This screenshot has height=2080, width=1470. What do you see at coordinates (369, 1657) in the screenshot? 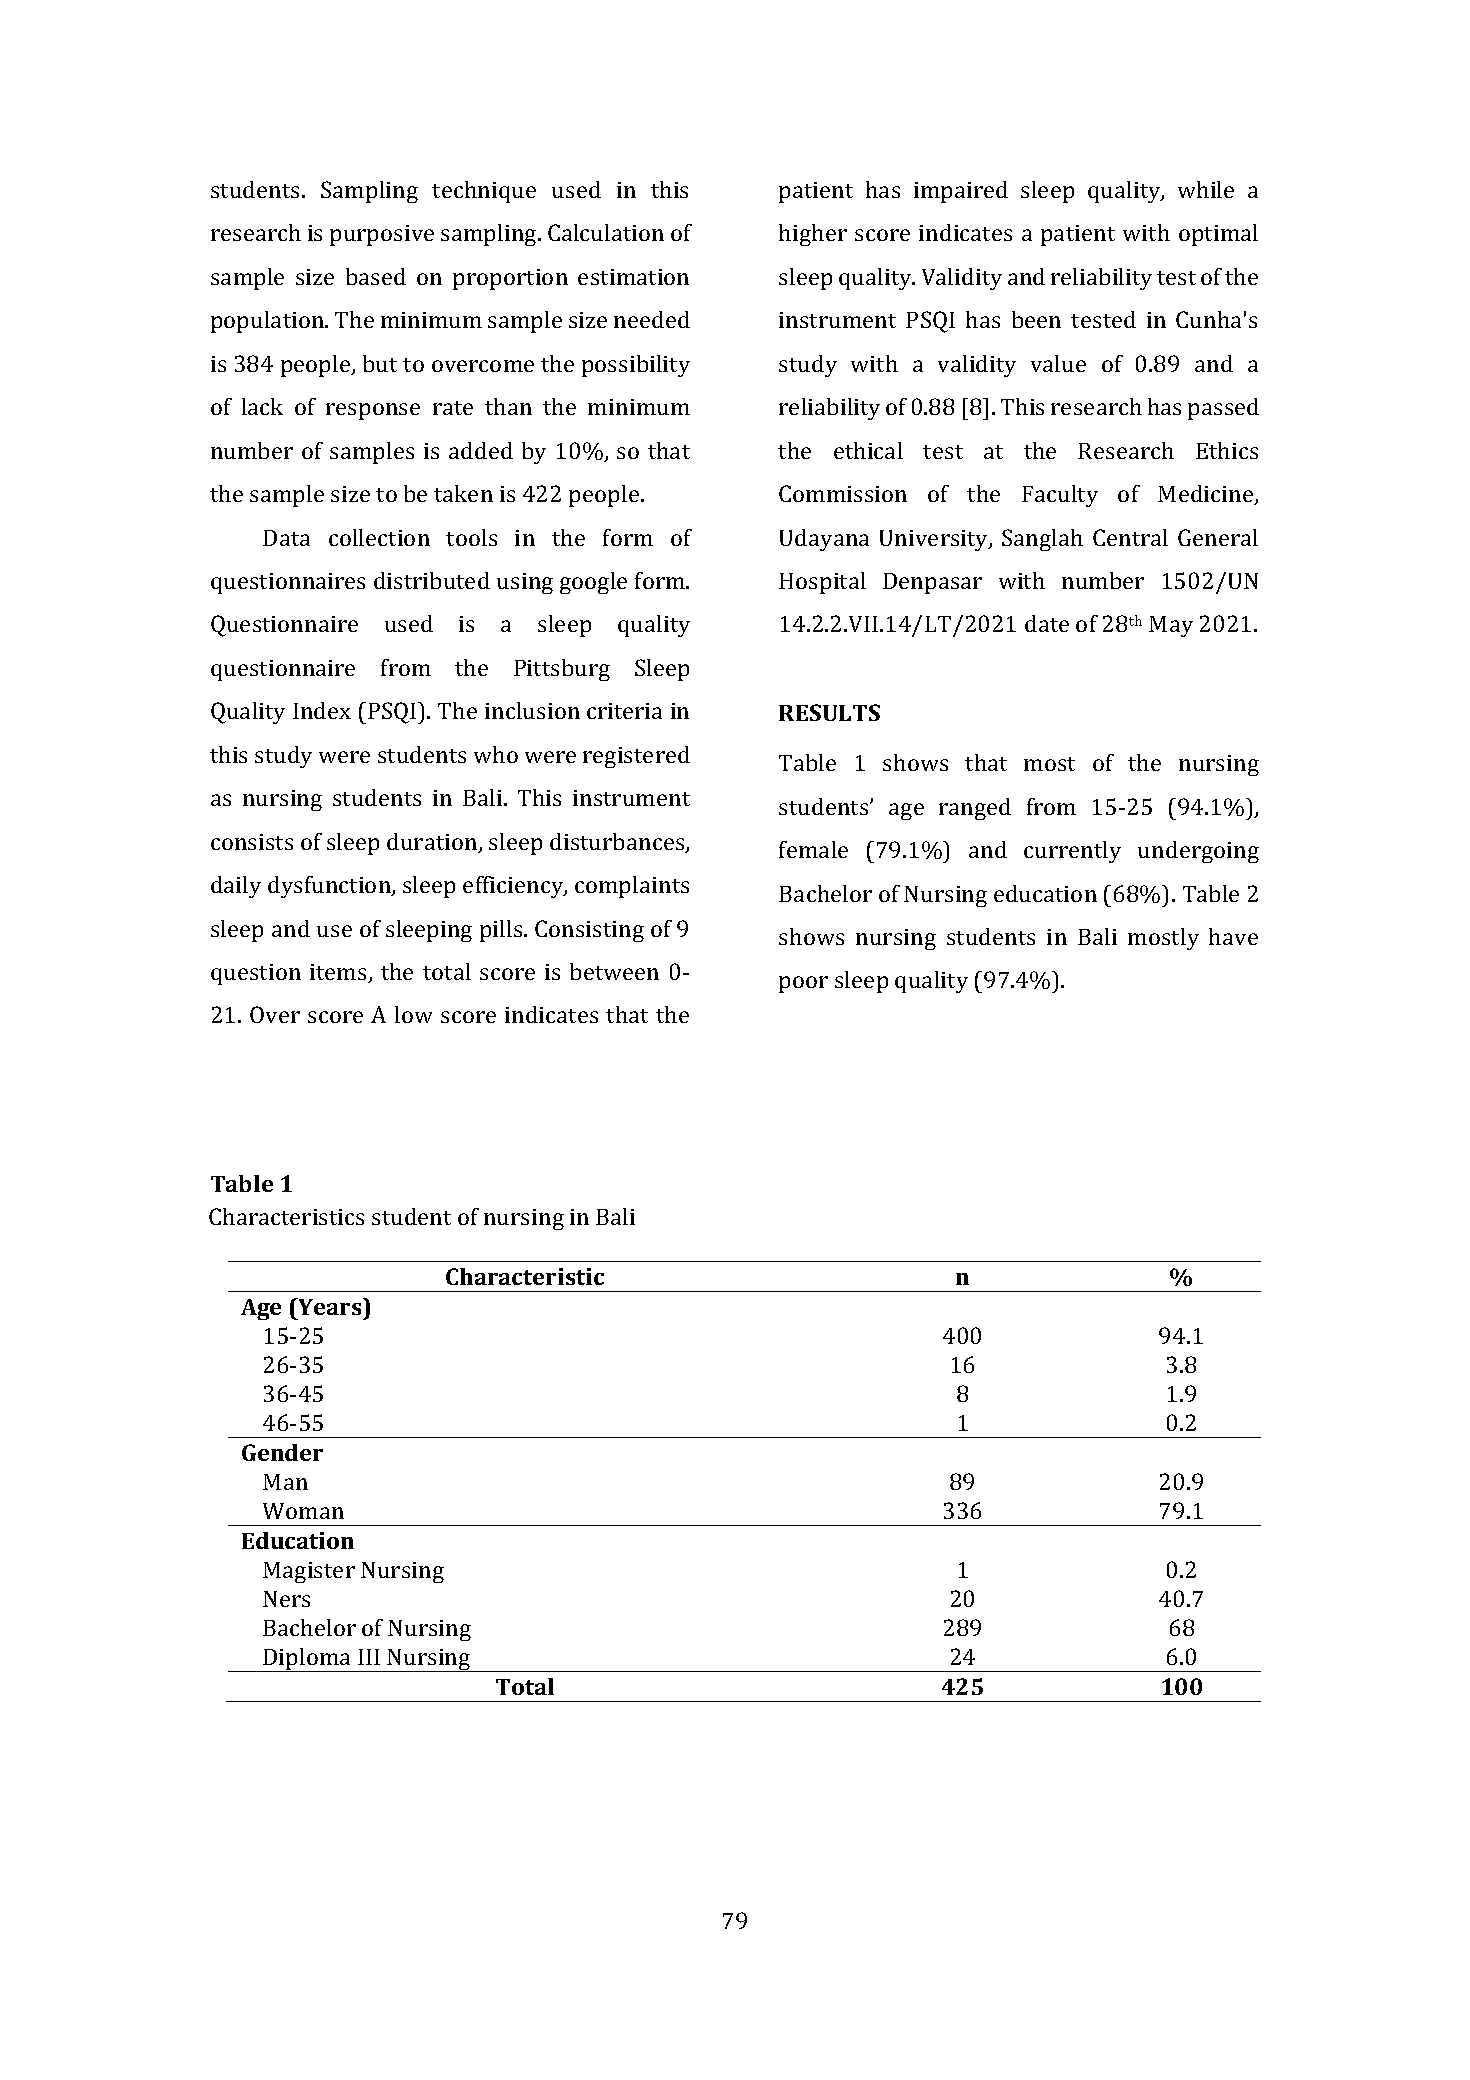
I see `III` at bounding box center [369, 1657].
